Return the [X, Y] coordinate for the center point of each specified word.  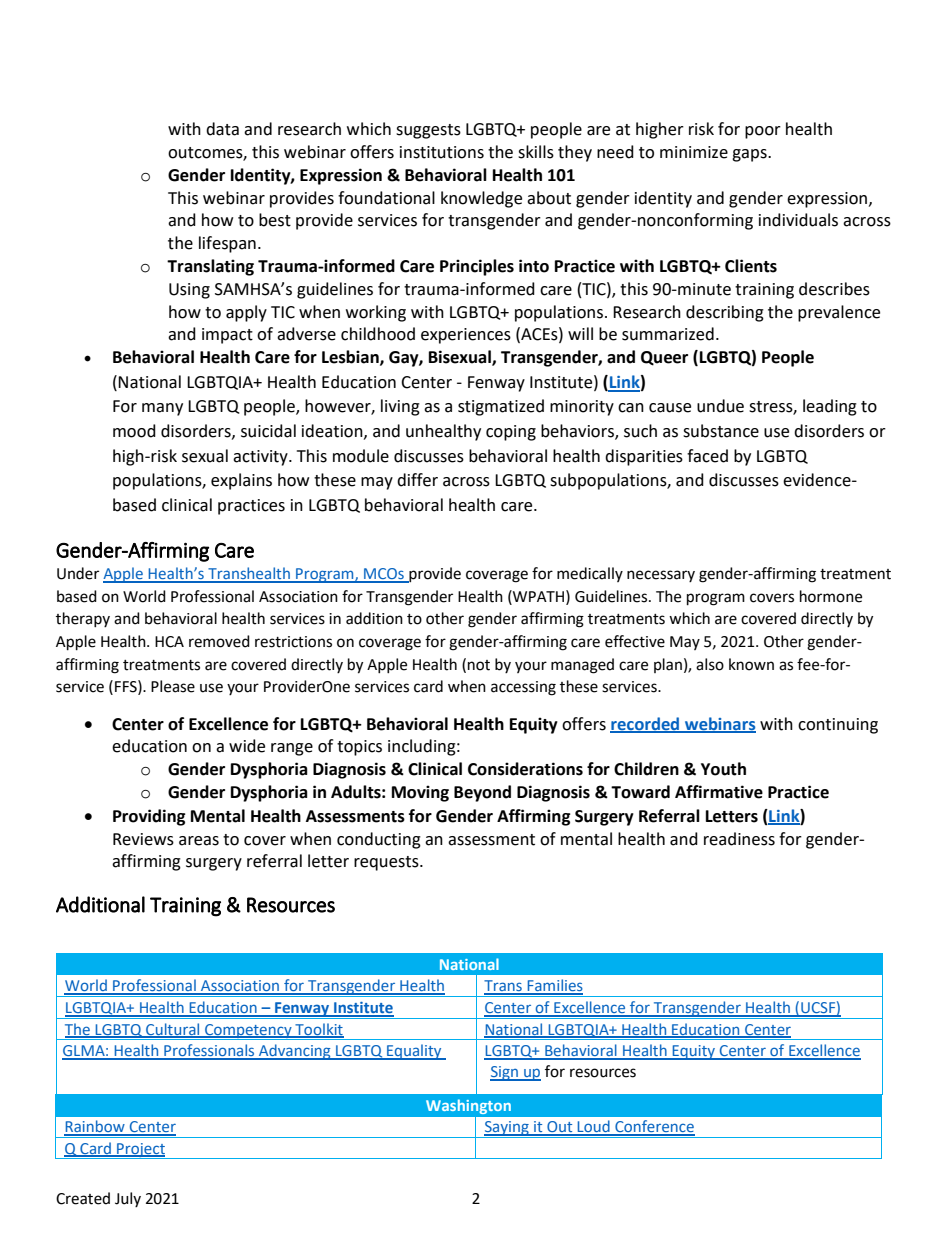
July [128, 1199]
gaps [750, 155]
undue [720, 406]
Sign [505, 1073]
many [162, 409]
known [751, 664]
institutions [442, 152]
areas [199, 841]
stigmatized [501, 407]
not [479, 665]
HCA [169, 642]
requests [387, 863]
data [222, 129]
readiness [739, 839]
